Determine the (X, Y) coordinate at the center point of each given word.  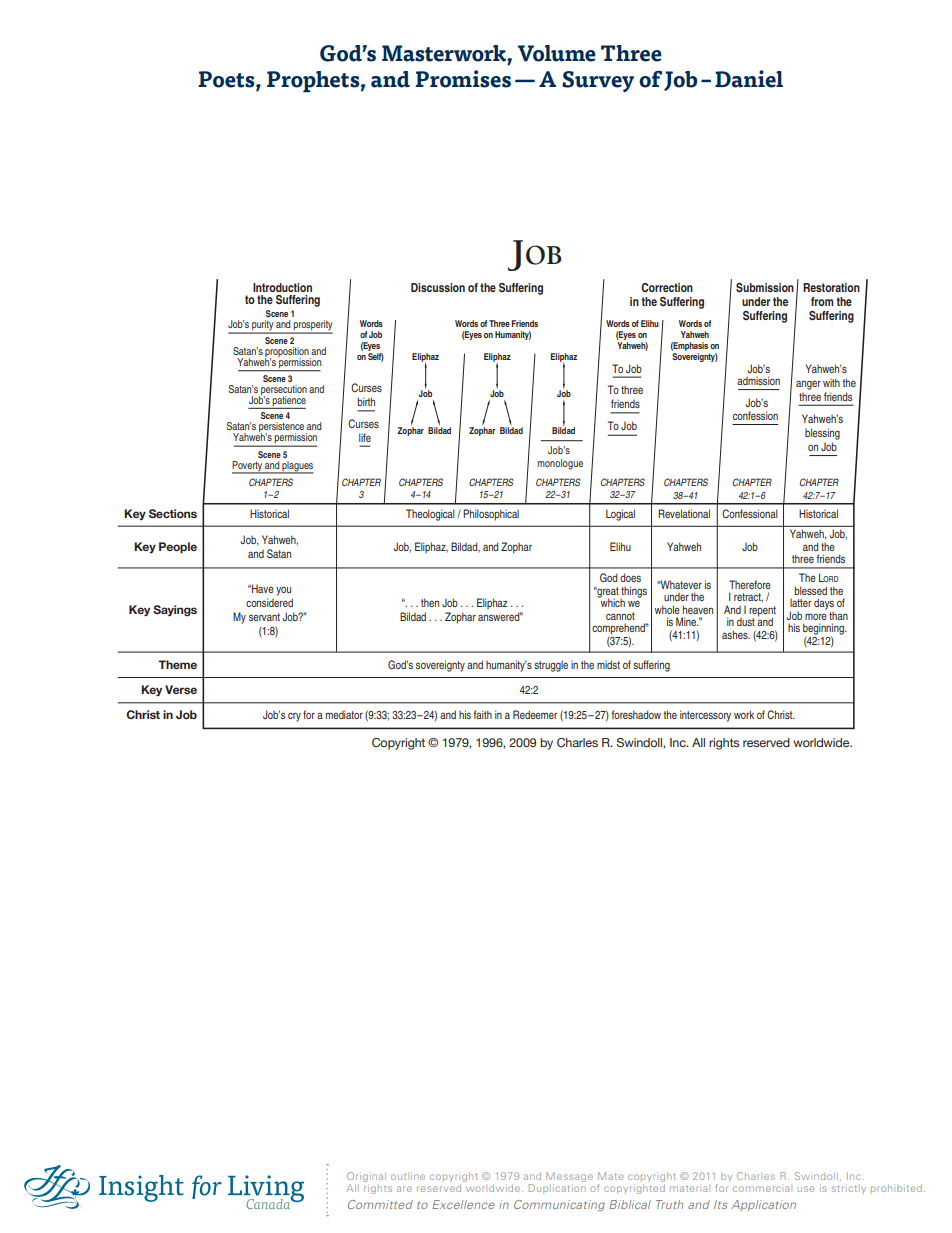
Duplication (557, 1189)
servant (264, 617)
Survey (598, 81)
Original (366, 1177)
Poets (227, 80)
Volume (557, 53)
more (816, 617)
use (806, 1189)
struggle (551, 666)
